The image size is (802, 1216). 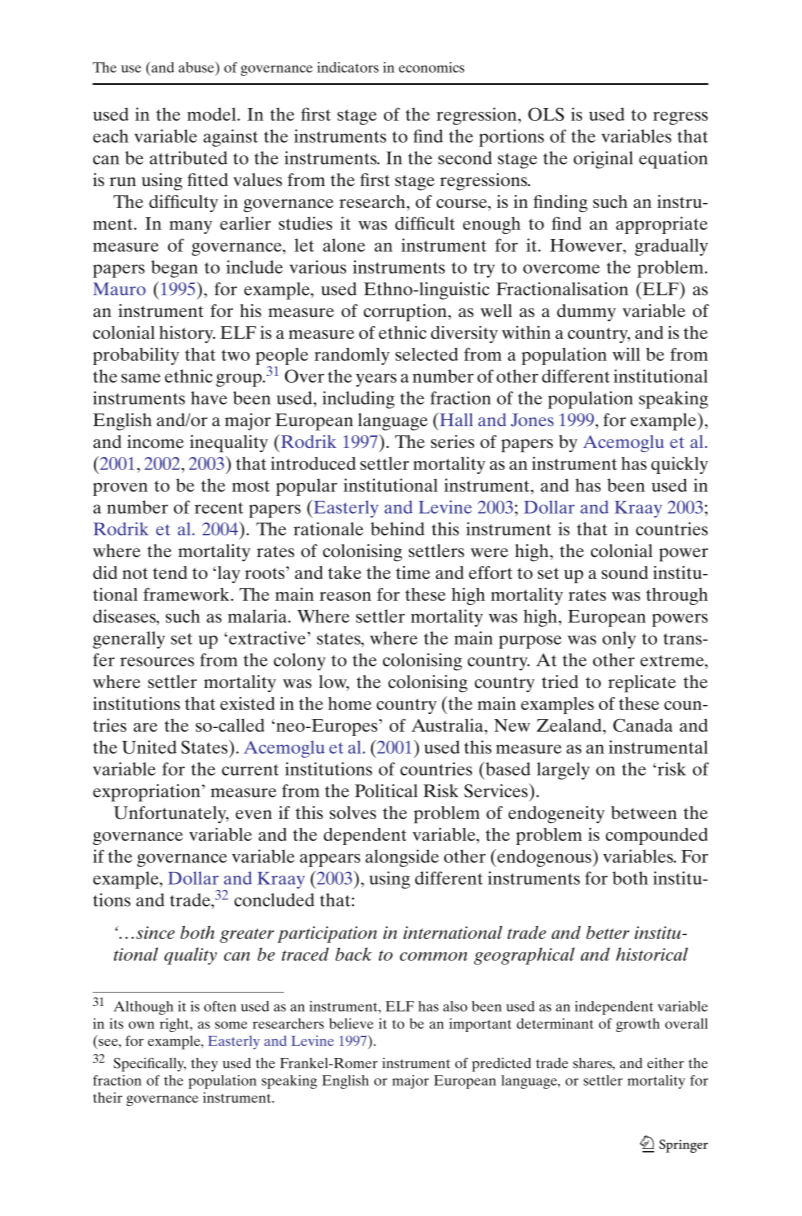 I want to click on economics, so click(x=431, y=67).
